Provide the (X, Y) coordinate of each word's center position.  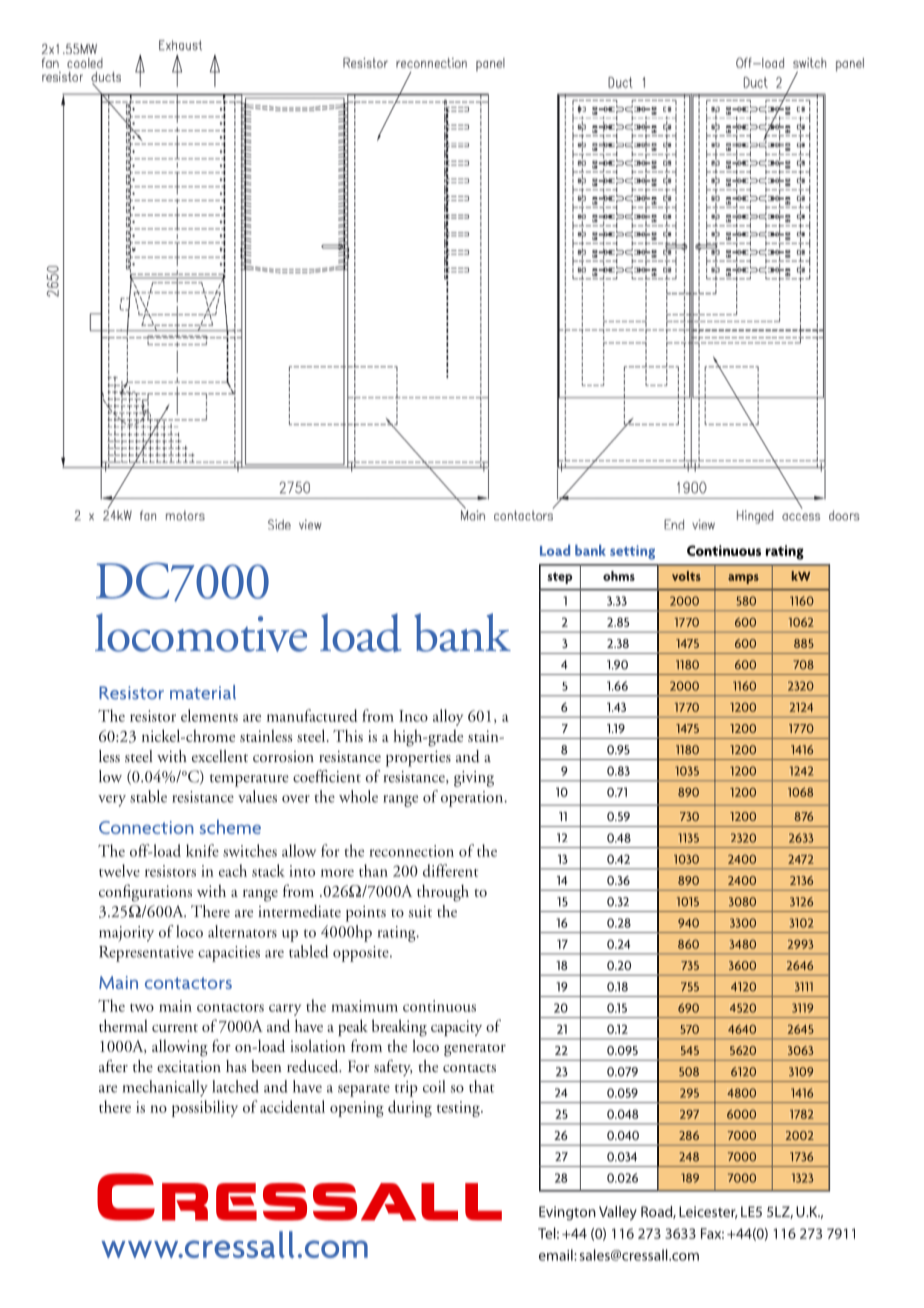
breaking (399, 1028)
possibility (205, 1108)
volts (686, 576)
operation (473, 799)
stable (148, 796)
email (557, 1255)
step (560, 578)
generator (475, 1050)
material (203, 692)
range (400, 801)
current (175, 1028)
